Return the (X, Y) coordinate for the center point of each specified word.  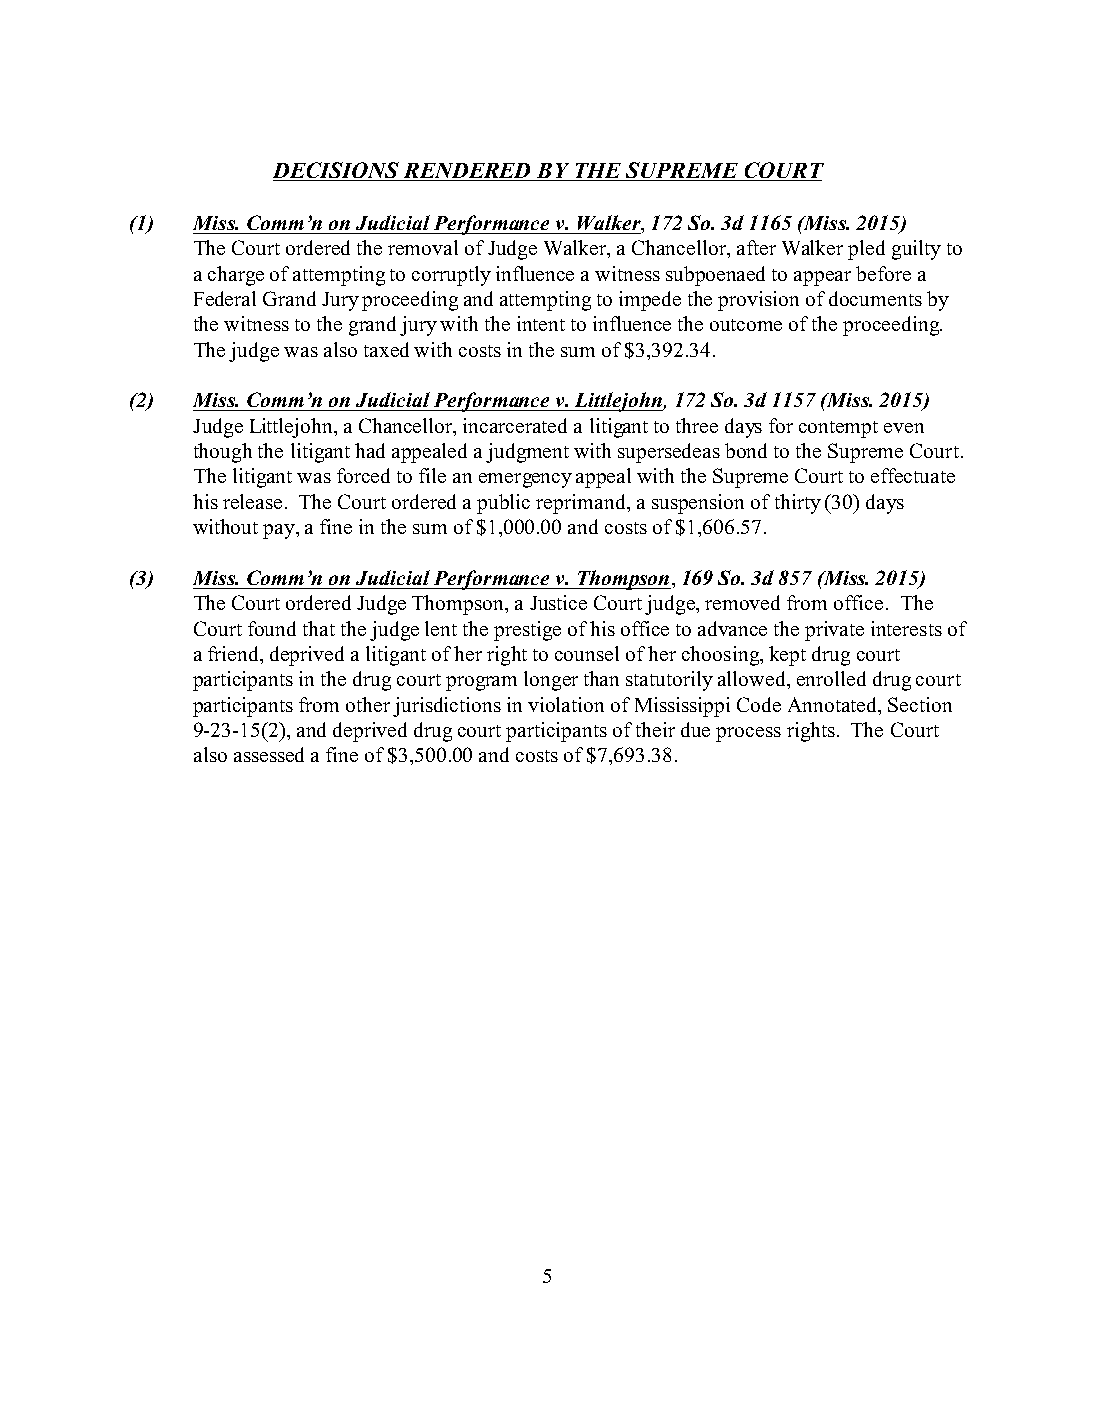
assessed (269, 754)
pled (866, 250)
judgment (527, 453)
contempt (838, 429)
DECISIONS (336, 170)
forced (363, 475)
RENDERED (467, 170)
